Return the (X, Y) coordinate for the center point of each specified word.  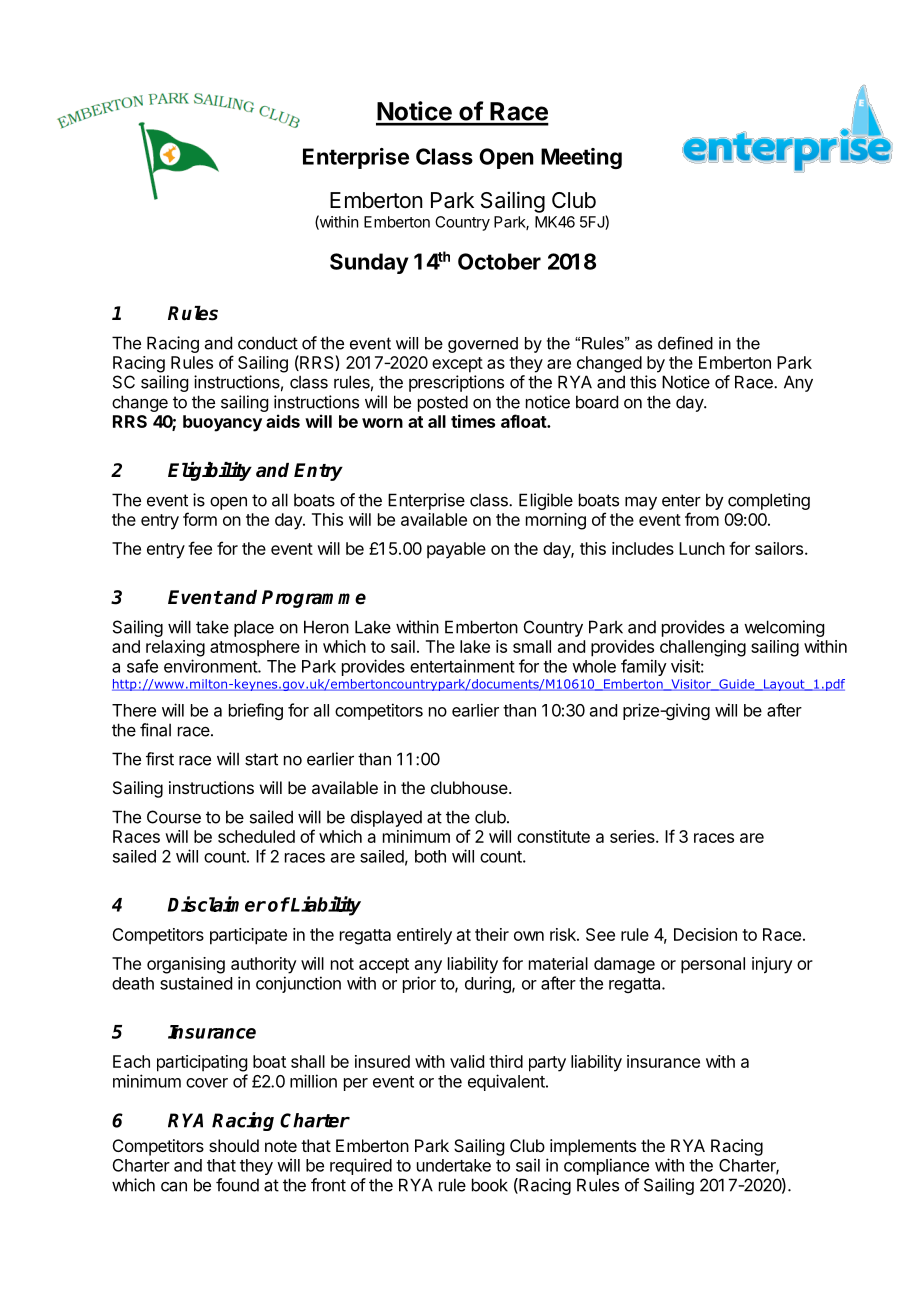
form (200, 519)
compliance (606, 1166)
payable (456, 550)
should (234, 1145)
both (430, 856)
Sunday (369, 263)
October (499, 261)
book (490, 1185)
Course (174, 817)
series (633, 836)
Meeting (581, 158)
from (702, 519)
